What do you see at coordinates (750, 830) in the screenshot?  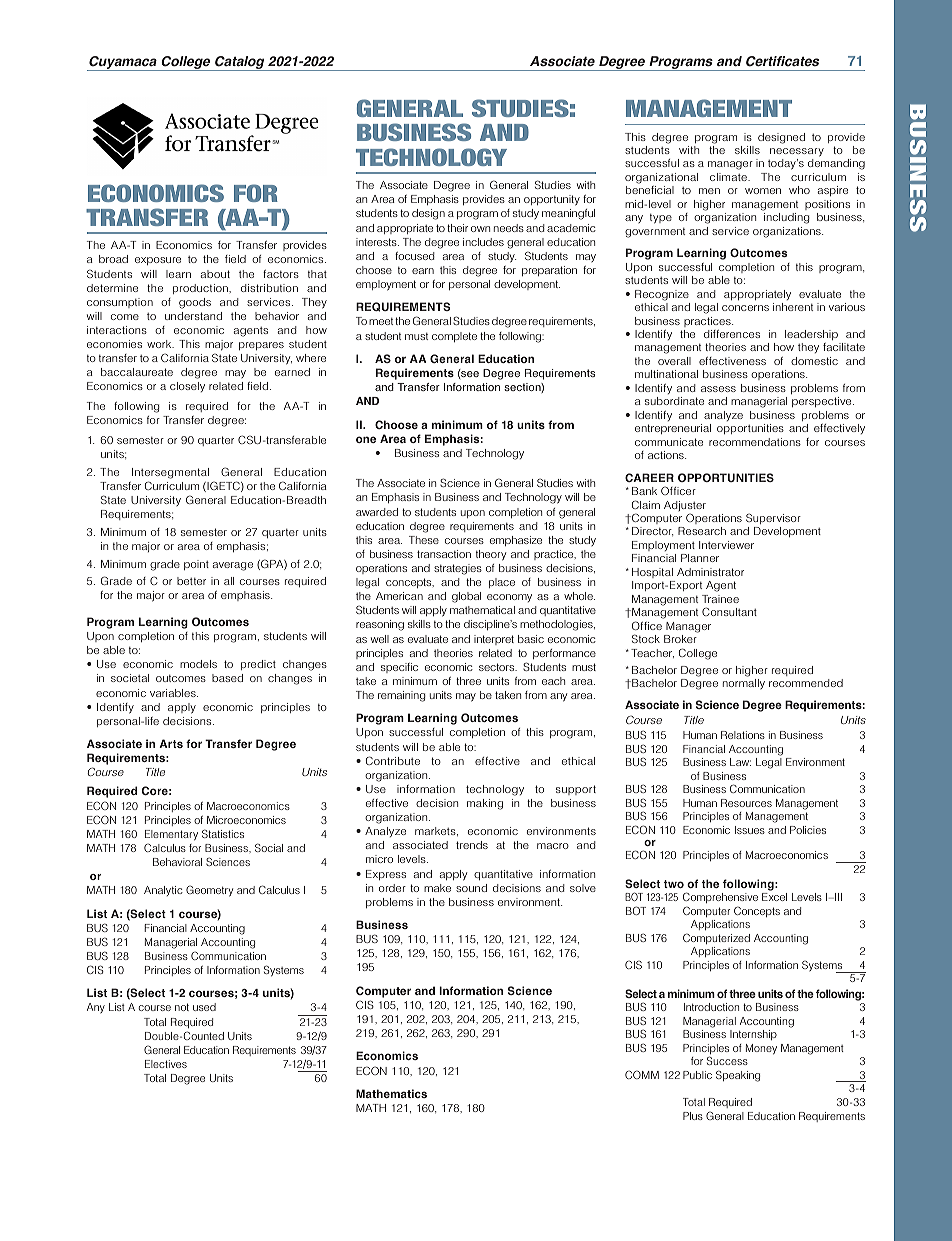 I see `Issues` at bounding box center [750, 830].
